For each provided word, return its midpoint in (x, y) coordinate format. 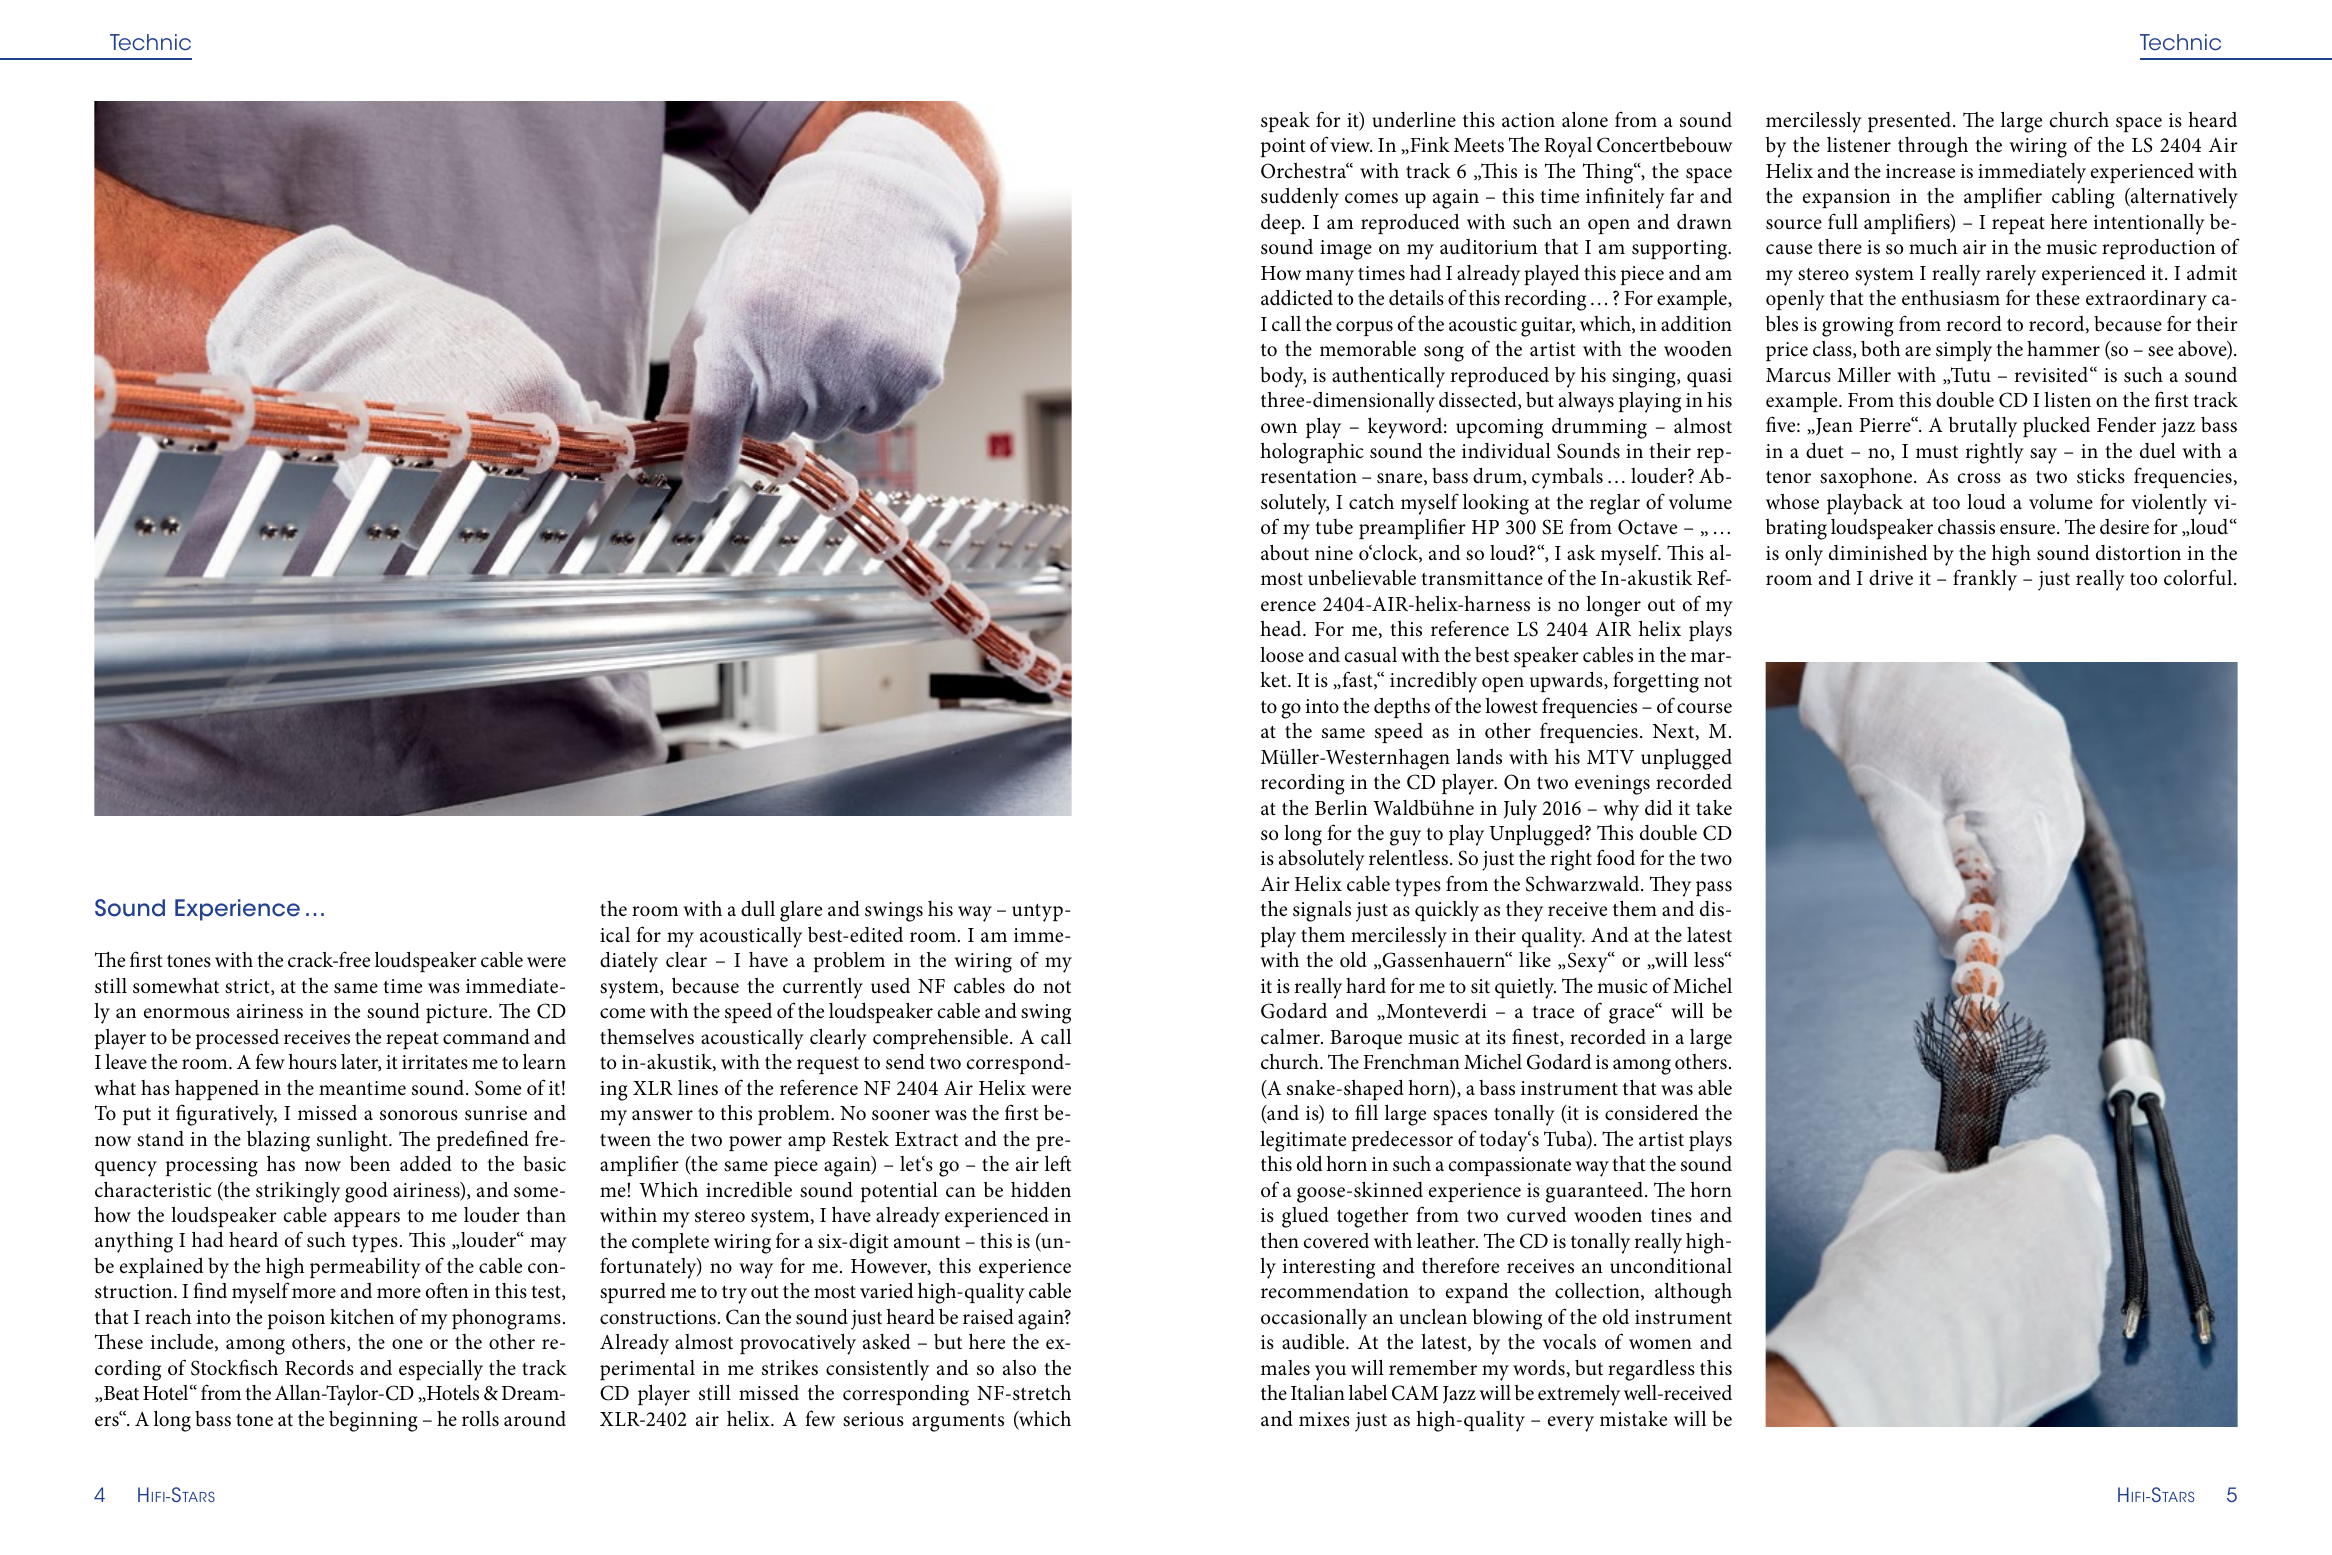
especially (441, 1370)
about (1285, 553)
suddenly (1300, 198)
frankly (1985, 580)
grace (1633, 1015)
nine (1334, 553)
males (1285, 1368)
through (1933, 147)
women (1660, 1344)
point (1283, 147)
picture (458, 1013)
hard (1366, 986)
